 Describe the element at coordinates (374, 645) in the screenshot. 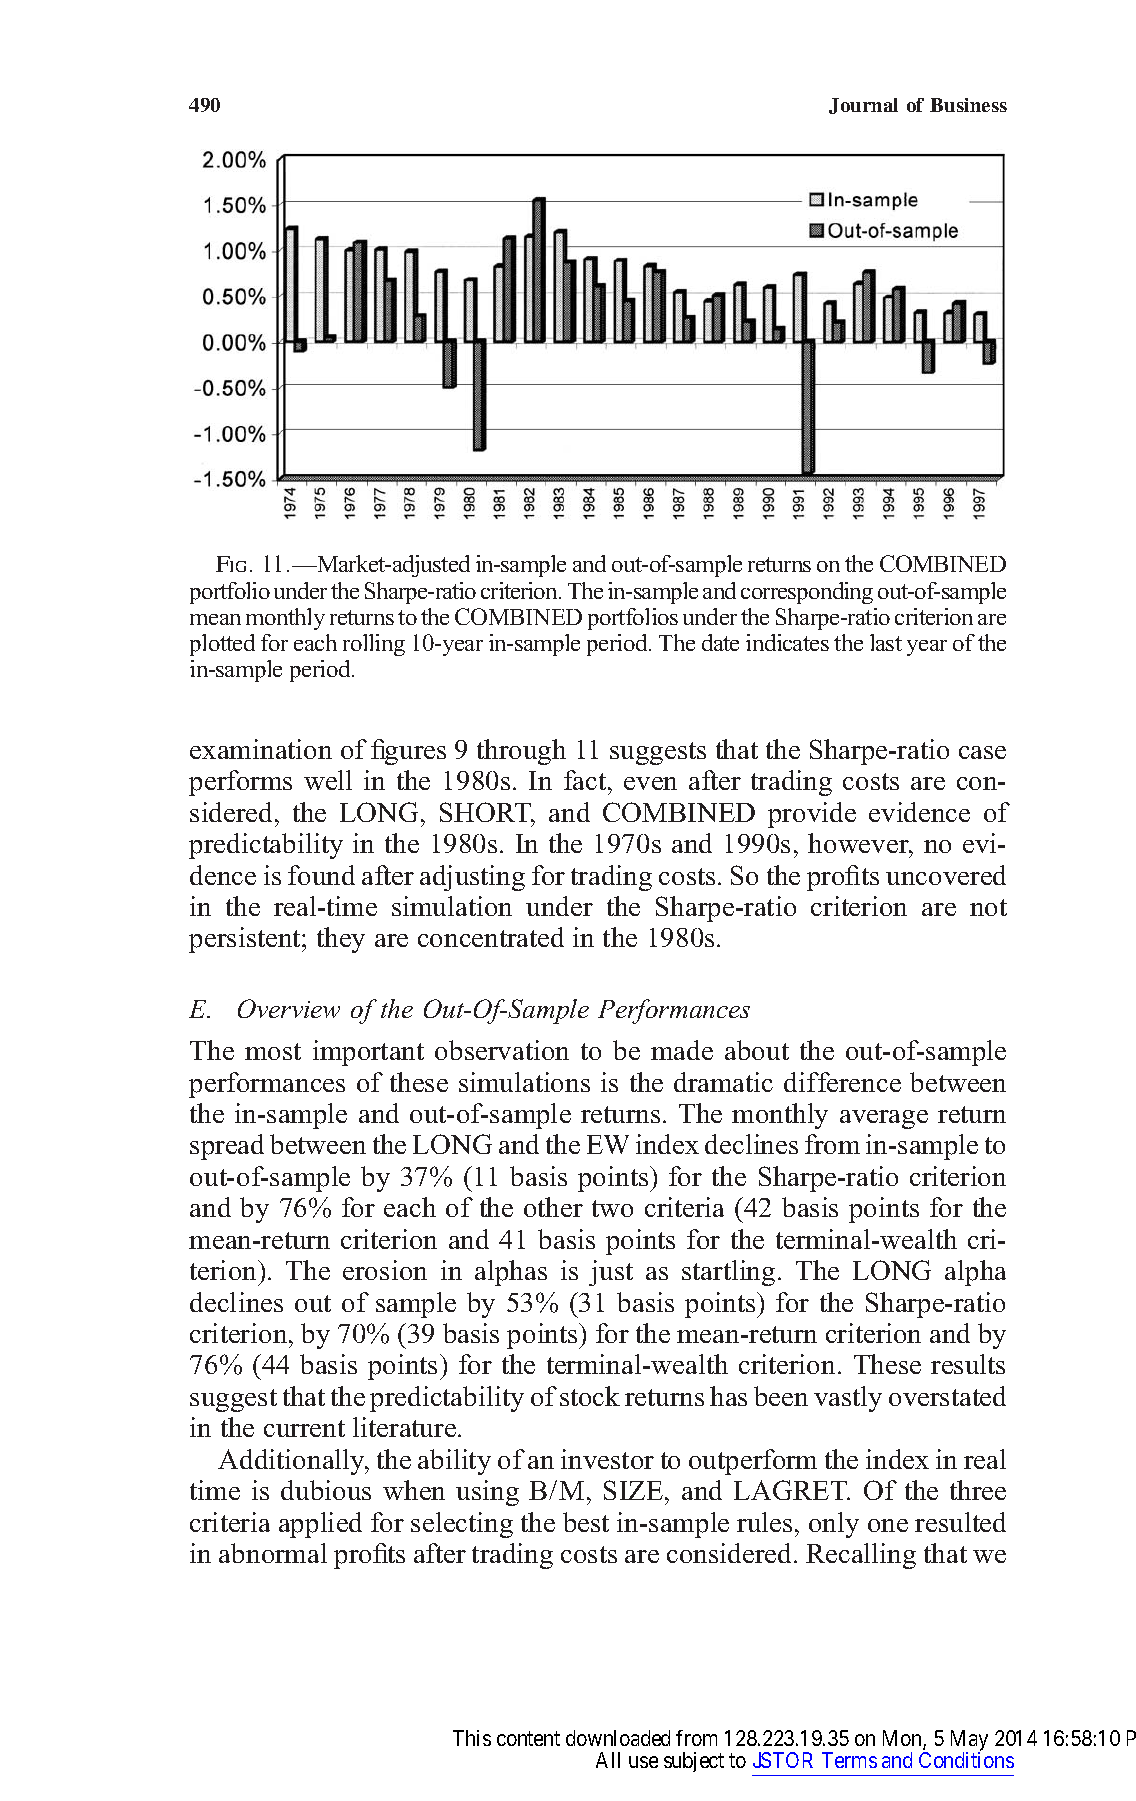

I see `rolling` at that location.
